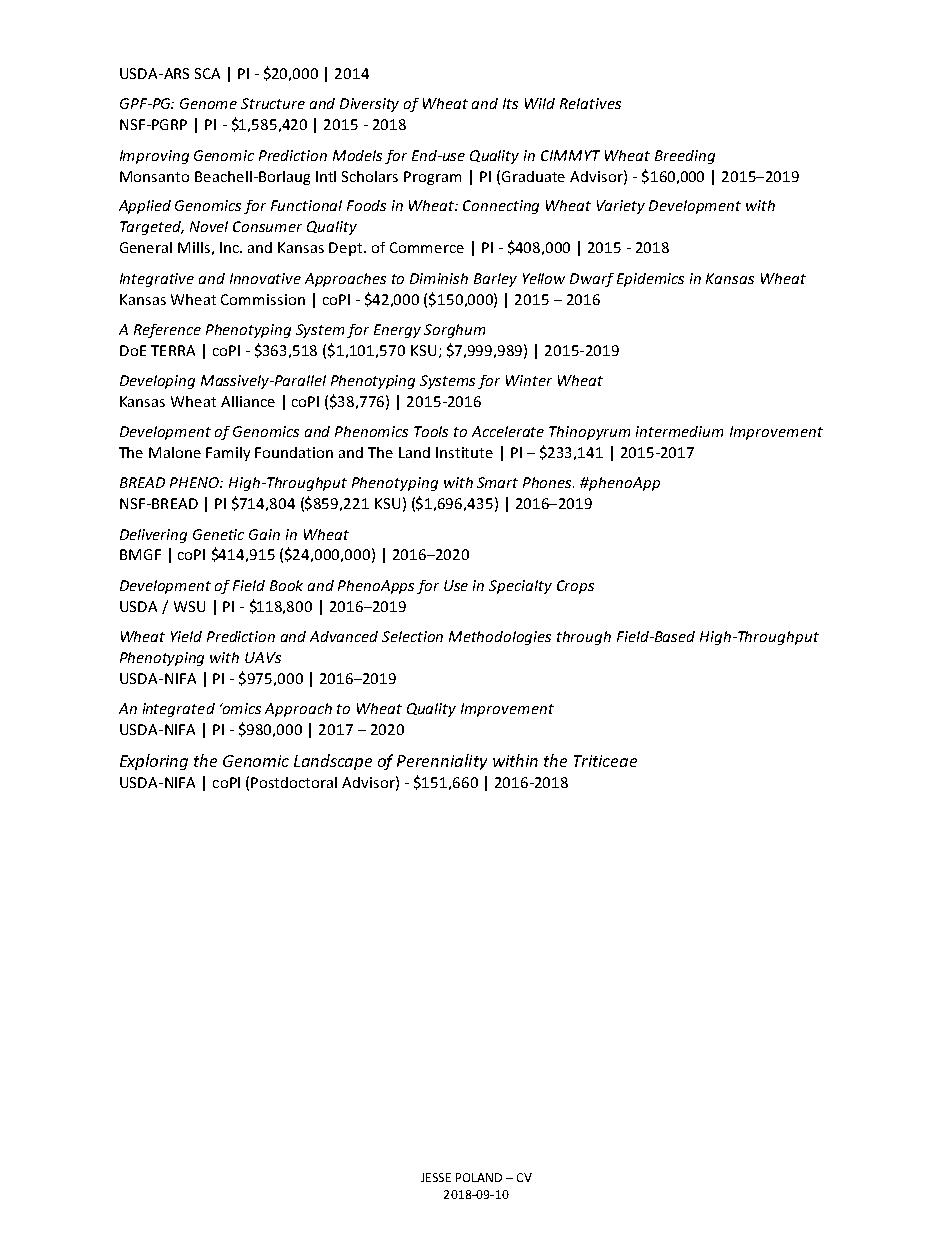  What do you see at coordinates (294, 782) in the document?
I see `Postdoctoral` at bounding box center [294, 782].
